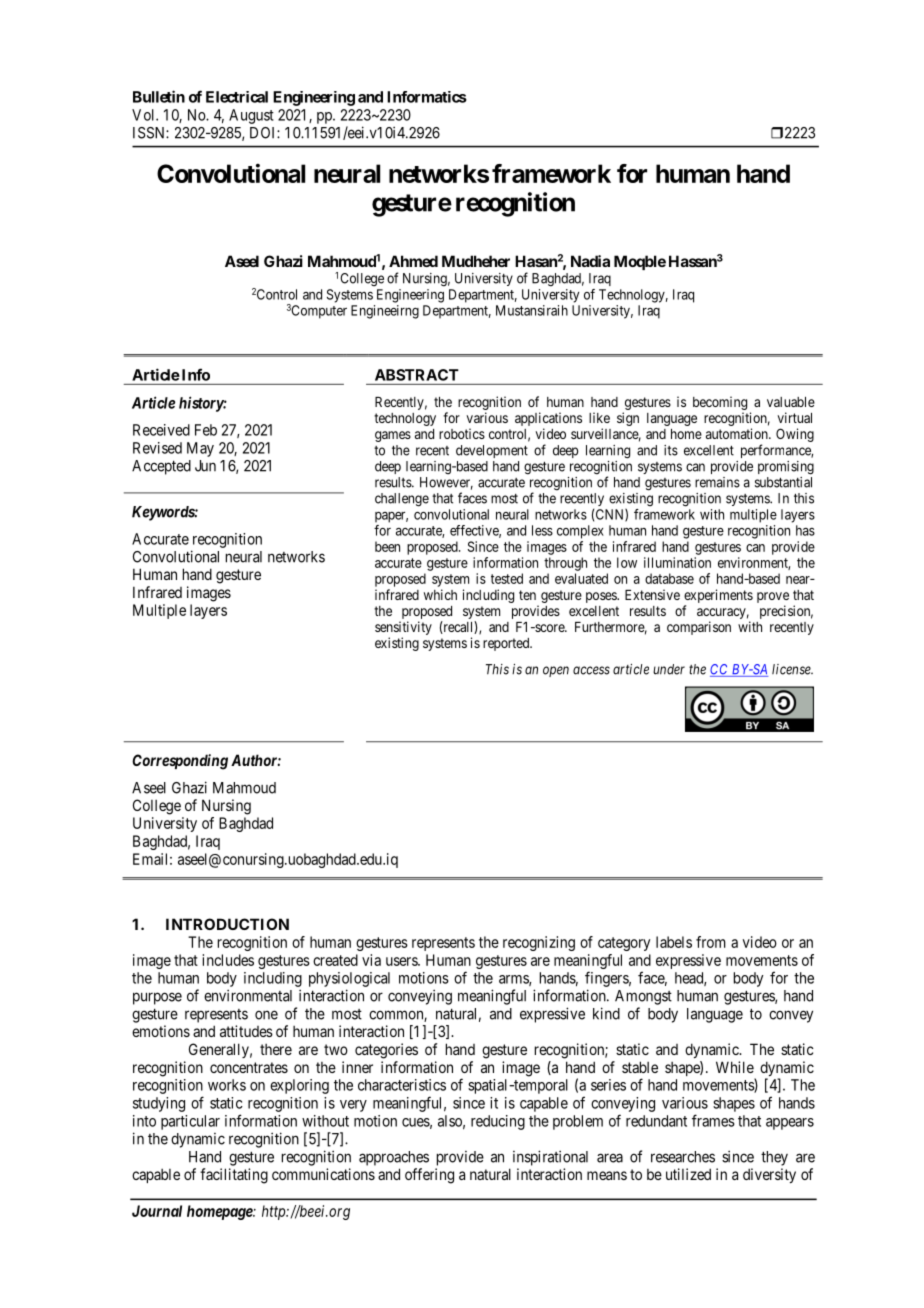 Image resolution: width=924 pixels, height=1308 pixels. I want to click on Feb, so click(206, 430).
